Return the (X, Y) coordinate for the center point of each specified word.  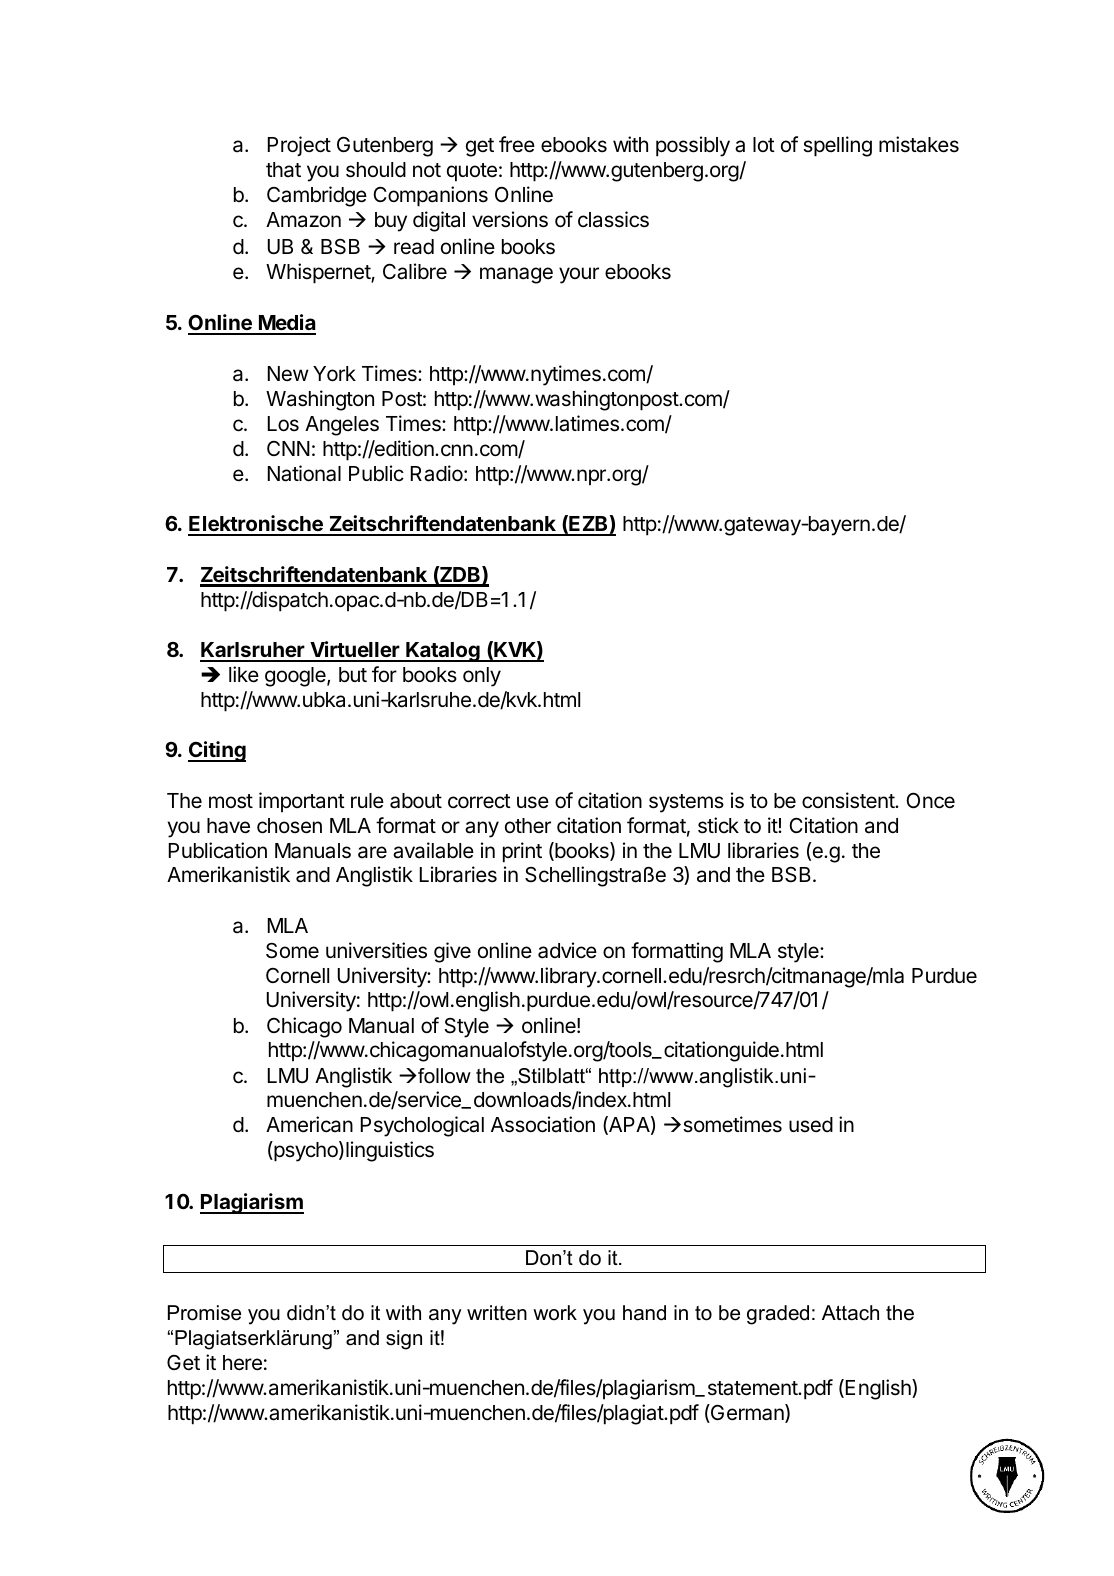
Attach (850, 1313)
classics (613, 219)
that (283, 170)
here (242, 1363)
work (555, 1313)
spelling (837, 146)
